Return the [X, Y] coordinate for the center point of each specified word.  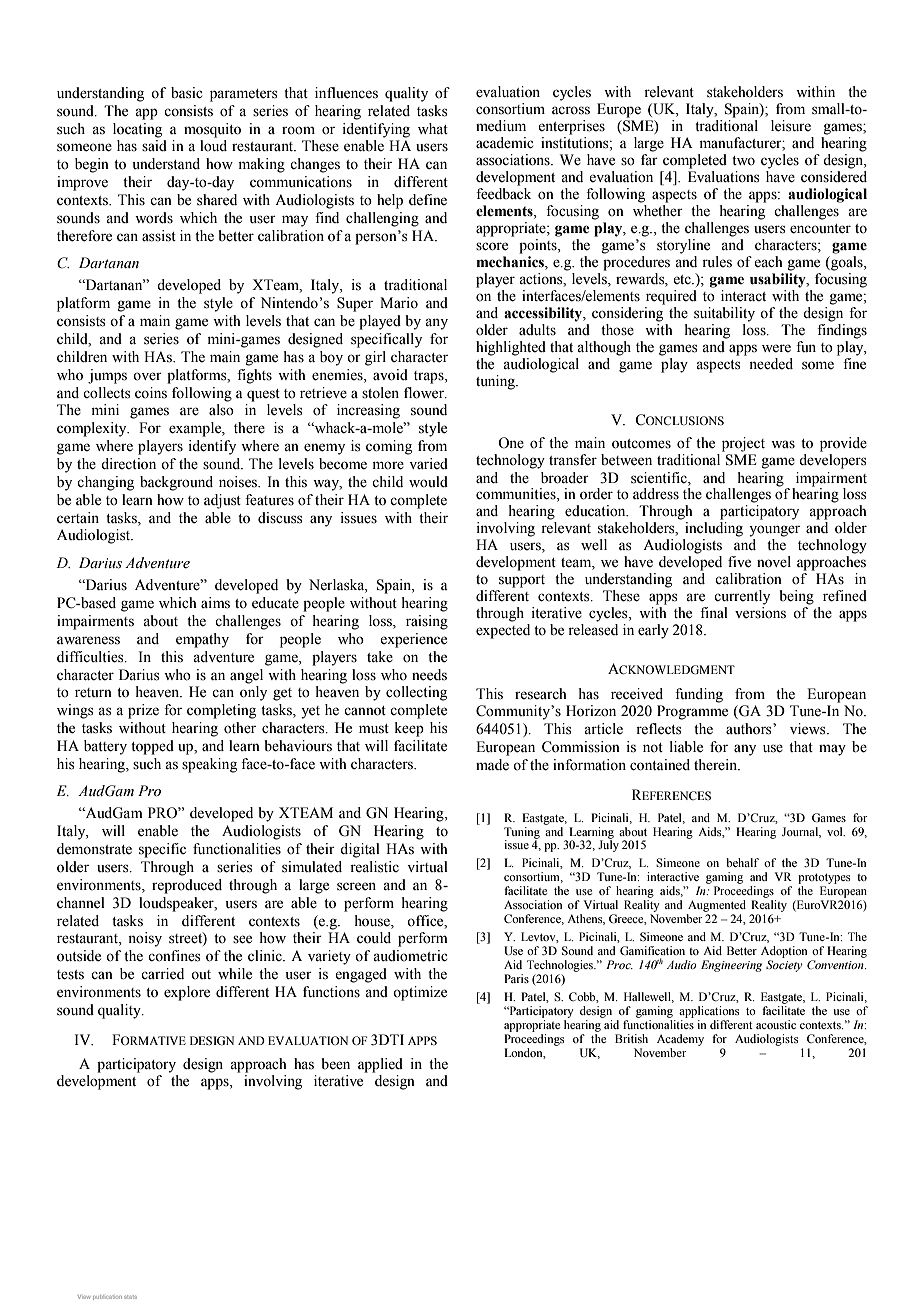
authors [750, 729]
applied [380, 1065]
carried [162, 974]
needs [429, 675]
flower [425, 393]
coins [151, 393]
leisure [791, 126]
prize [143, 711]
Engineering [731, 966]
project [743, 444]
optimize [420, 993]
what [433, 128]
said [154, 146]
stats [130, 1297]
